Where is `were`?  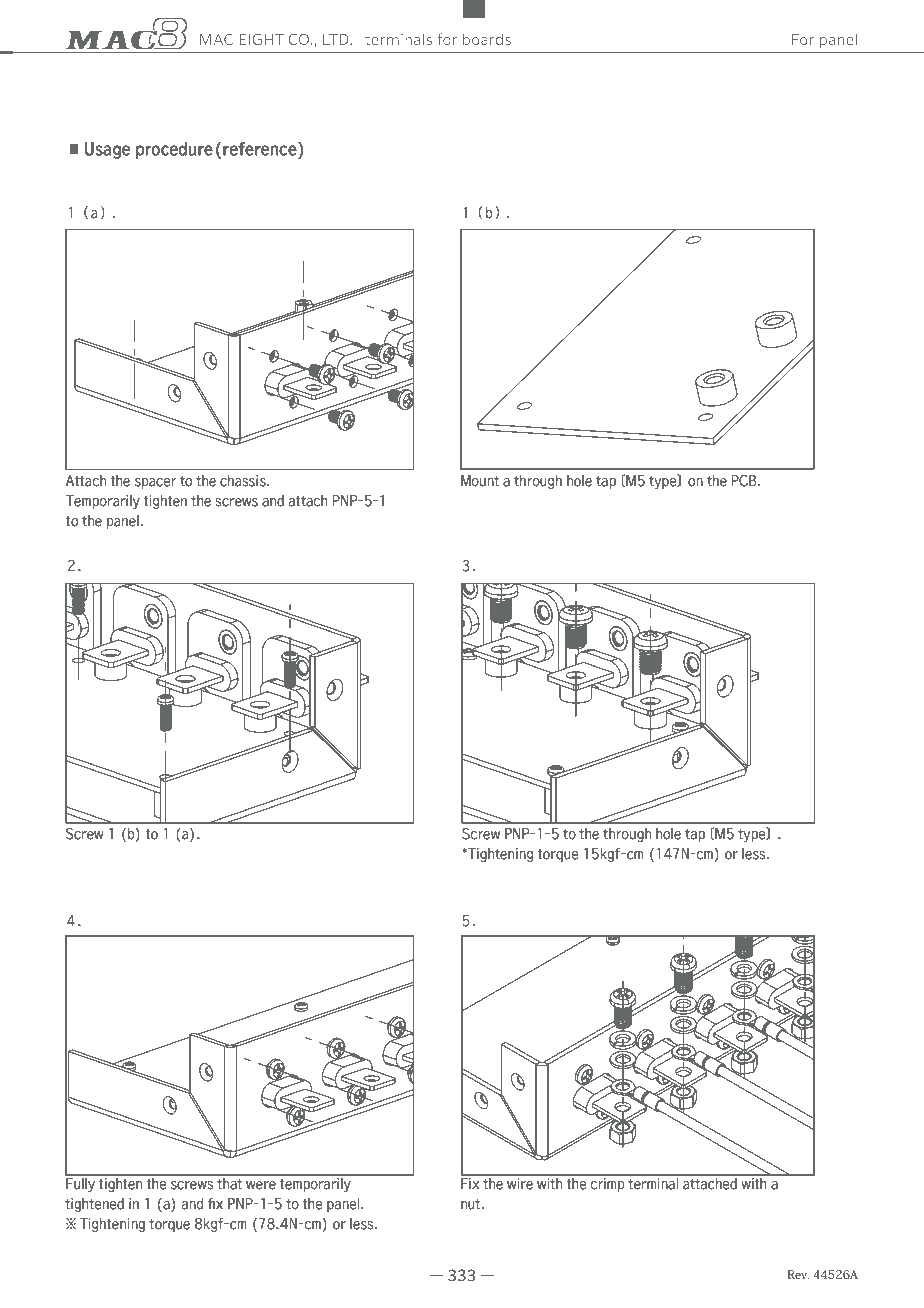
were is located at coordinates (261, 1185).
